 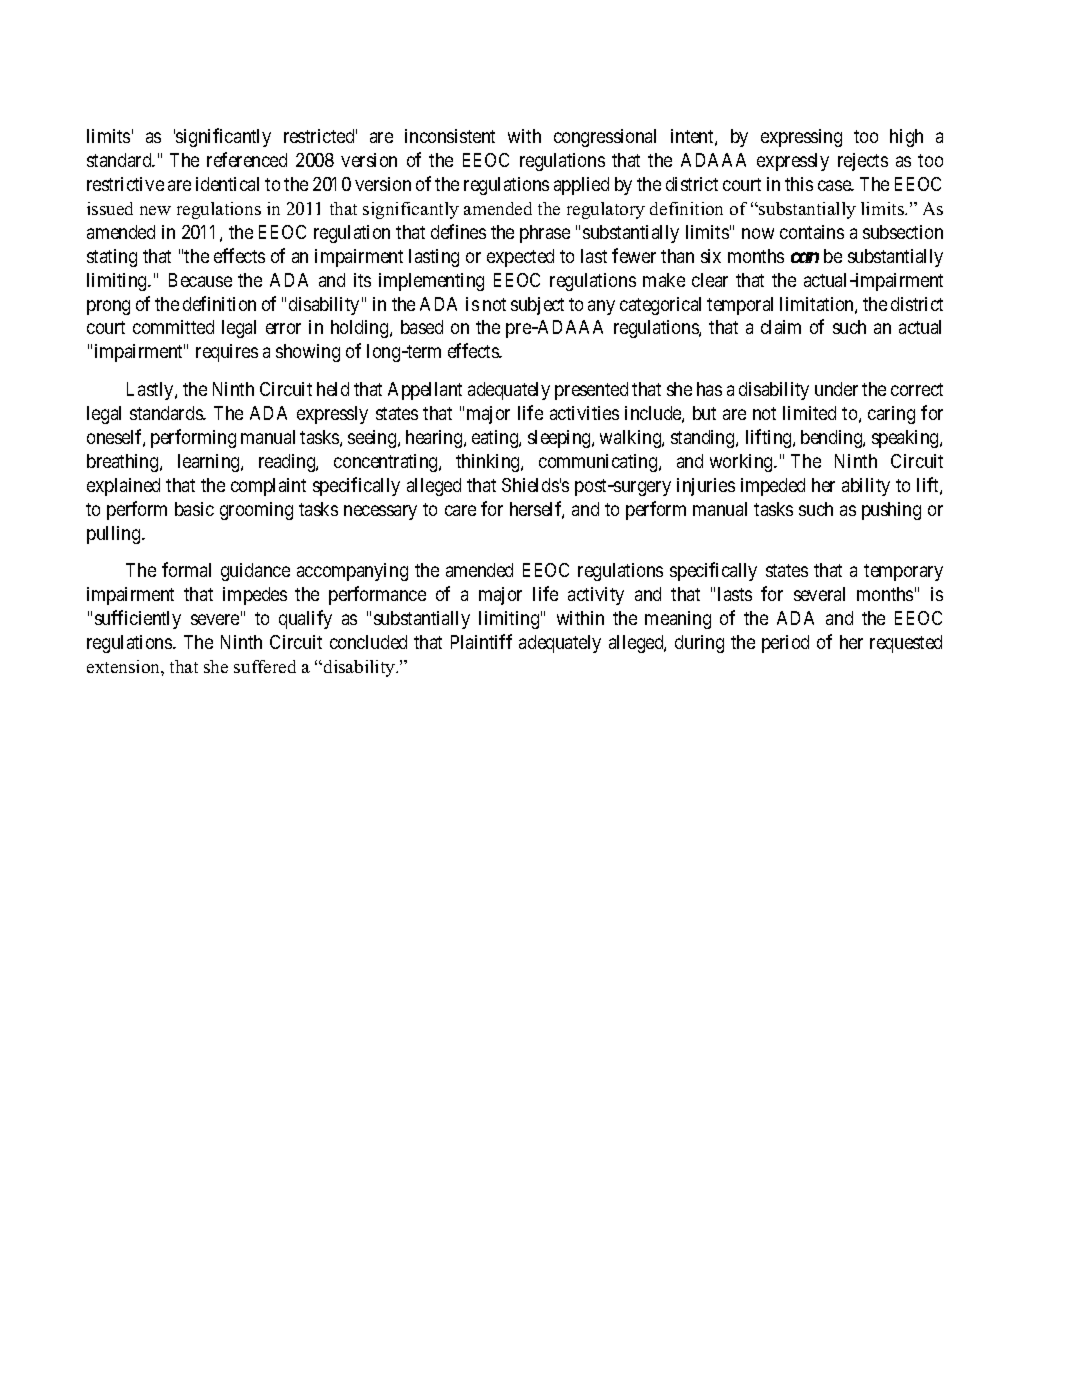 What do you see at coordinates (801, 138) in the screenshot?
I see `expressing` at bounding box center [801, 138].
